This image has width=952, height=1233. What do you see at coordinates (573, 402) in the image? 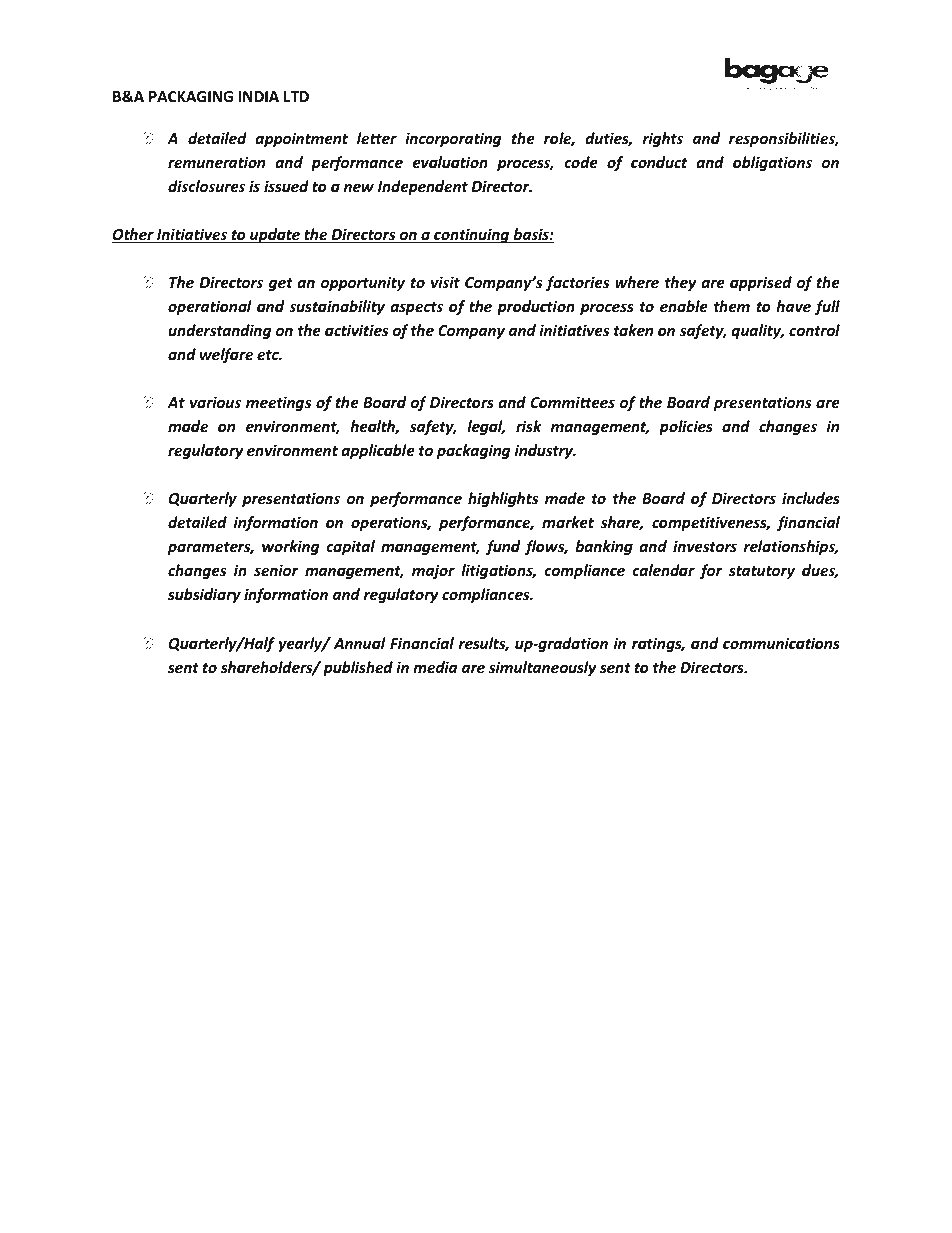
I see `Committees` at bounding box center [573, 402].
